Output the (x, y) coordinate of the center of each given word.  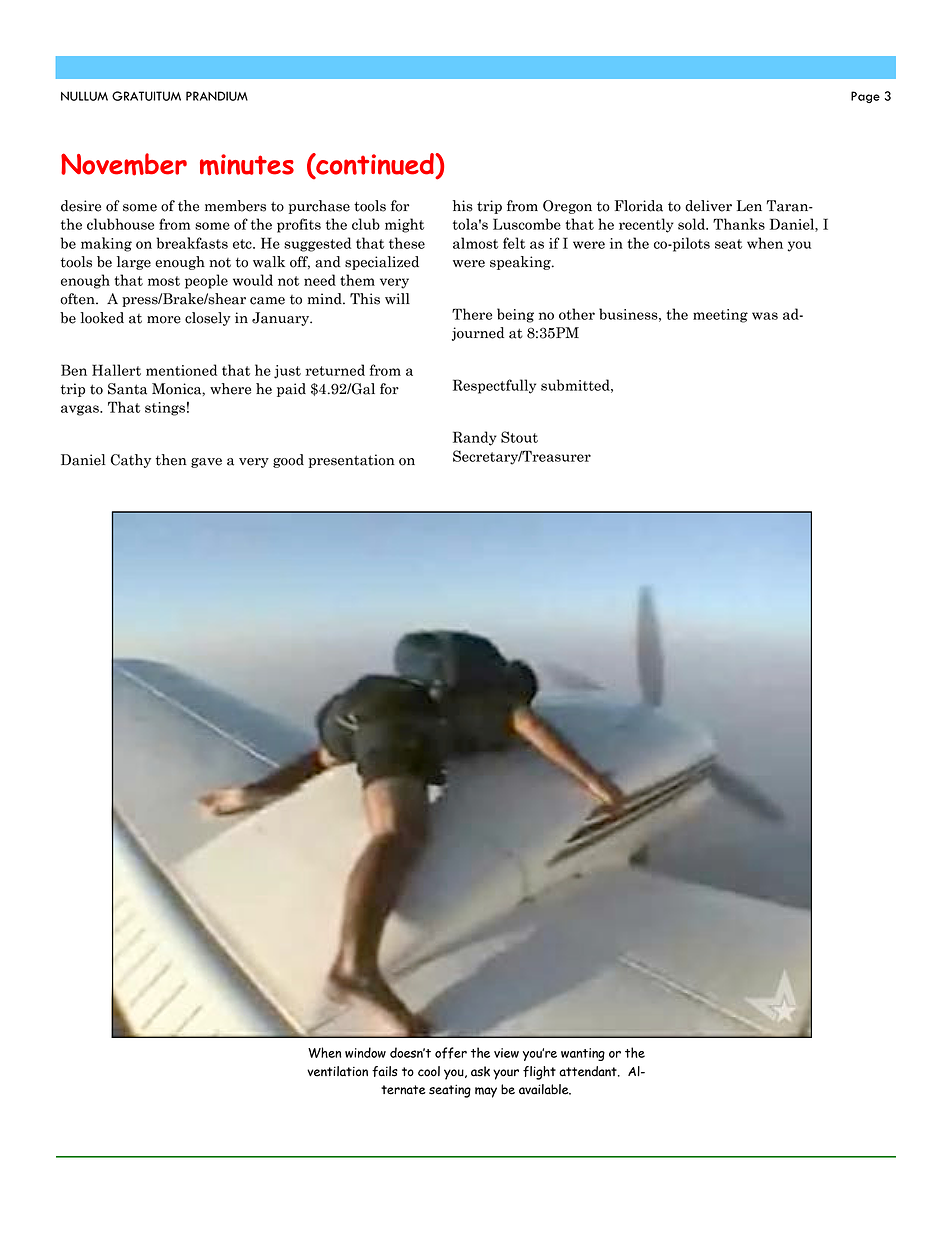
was (765, 316)
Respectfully (494, 386)
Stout (519, 437)
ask (480, 1071)
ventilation (337, 1071)
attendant (589, 1071)
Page (865, 97)
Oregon (567, 207)
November (124, 164)
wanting (583, 1054)
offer (451, 1053)
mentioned (181, 370)
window (365, 1052)
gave (206, 463)
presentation (352, 461)
